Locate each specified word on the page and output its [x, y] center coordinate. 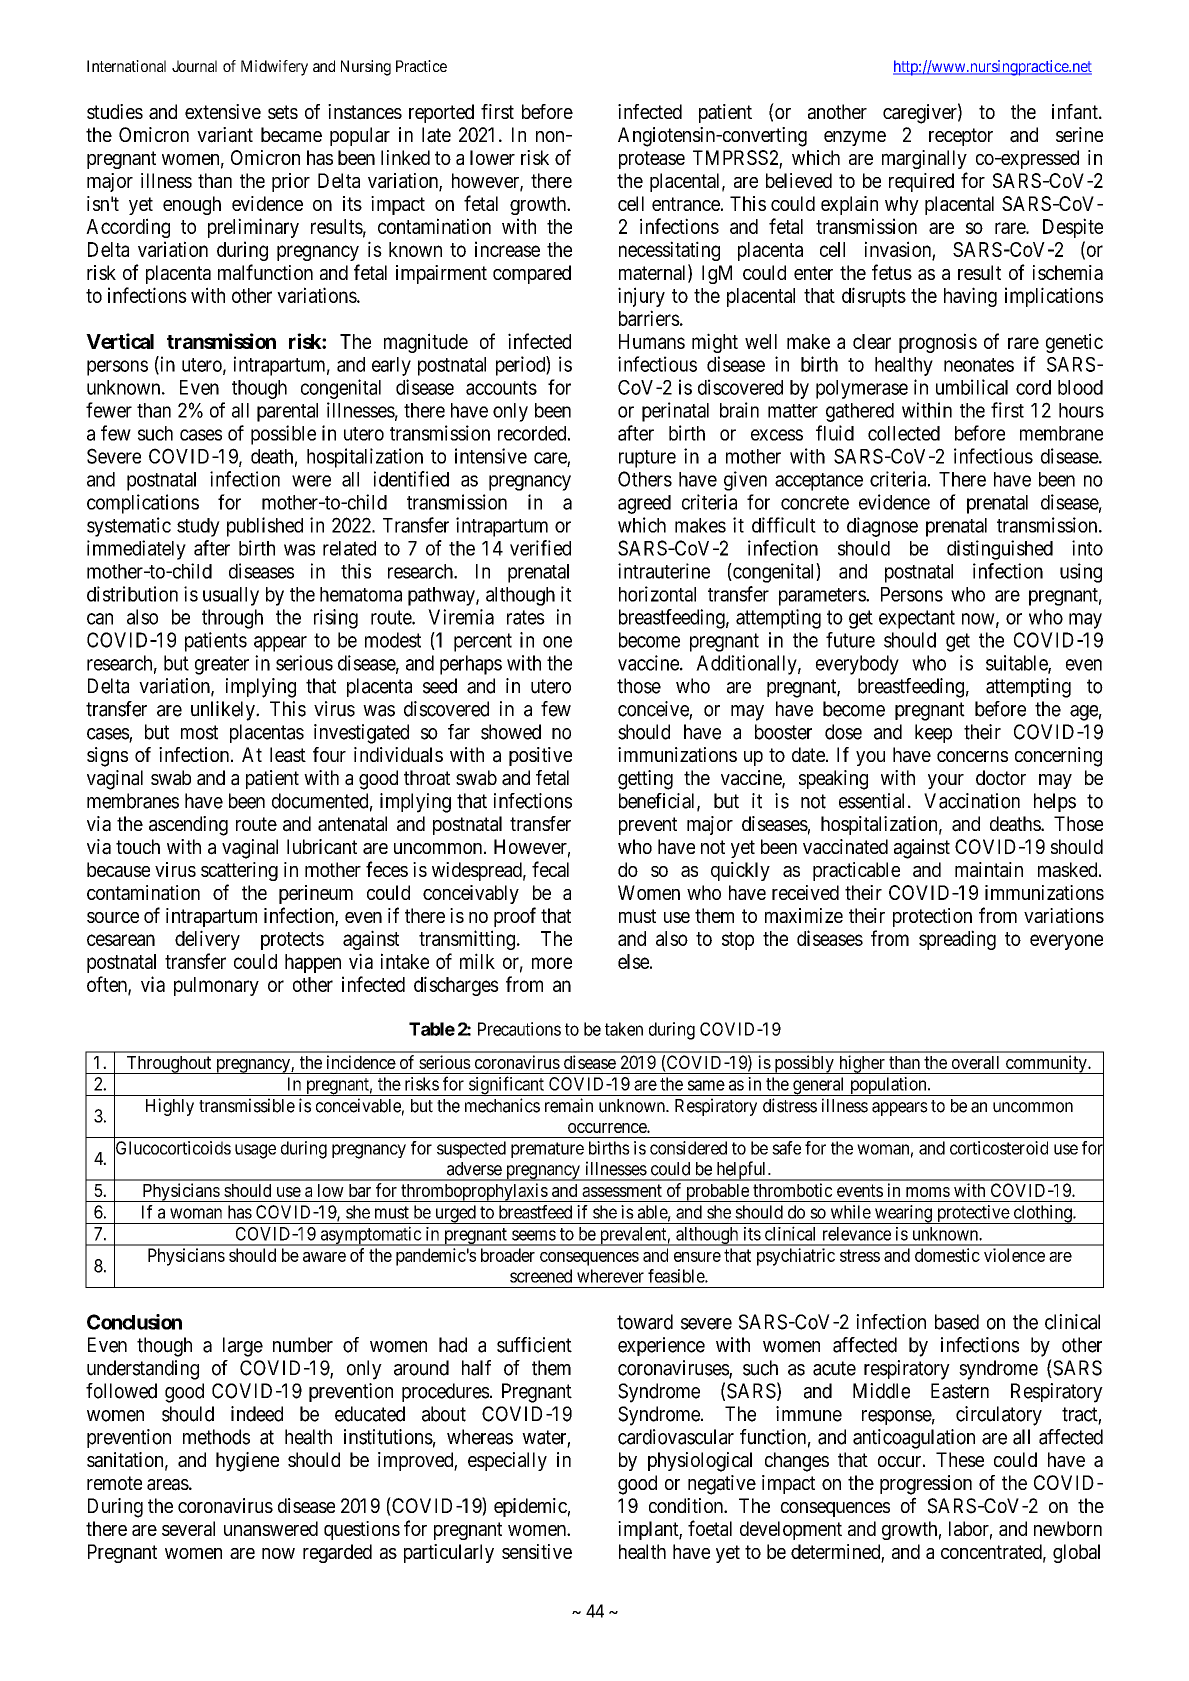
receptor [961, 137]
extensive [223, 111]
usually [231, 596]
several [188, 1528]
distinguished [1000, 550]
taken [624, 1029]
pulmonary [216, 986]
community [1046, 1064]
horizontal [657, 594]
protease [652, 160]
